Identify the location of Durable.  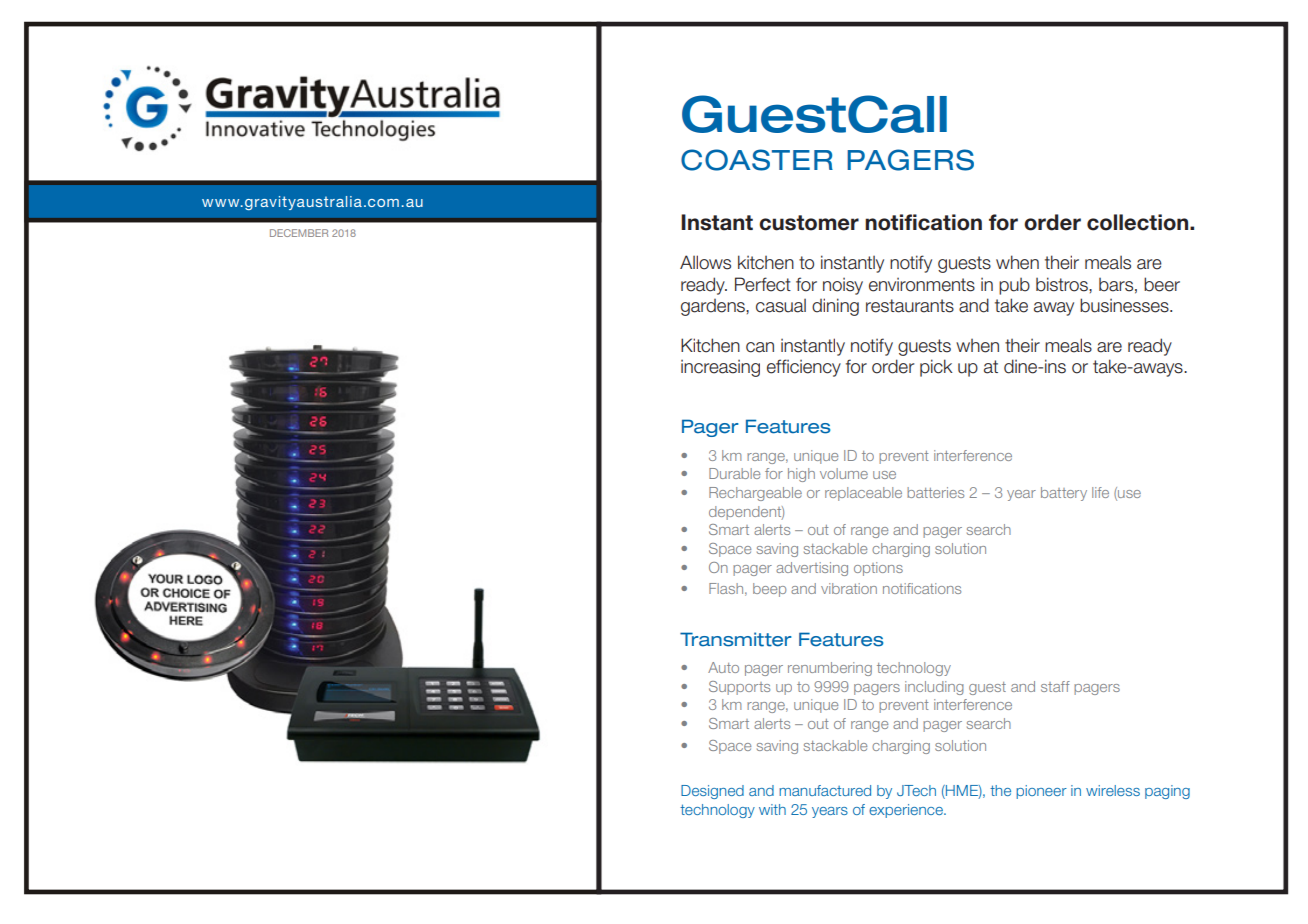
(734, 473).
